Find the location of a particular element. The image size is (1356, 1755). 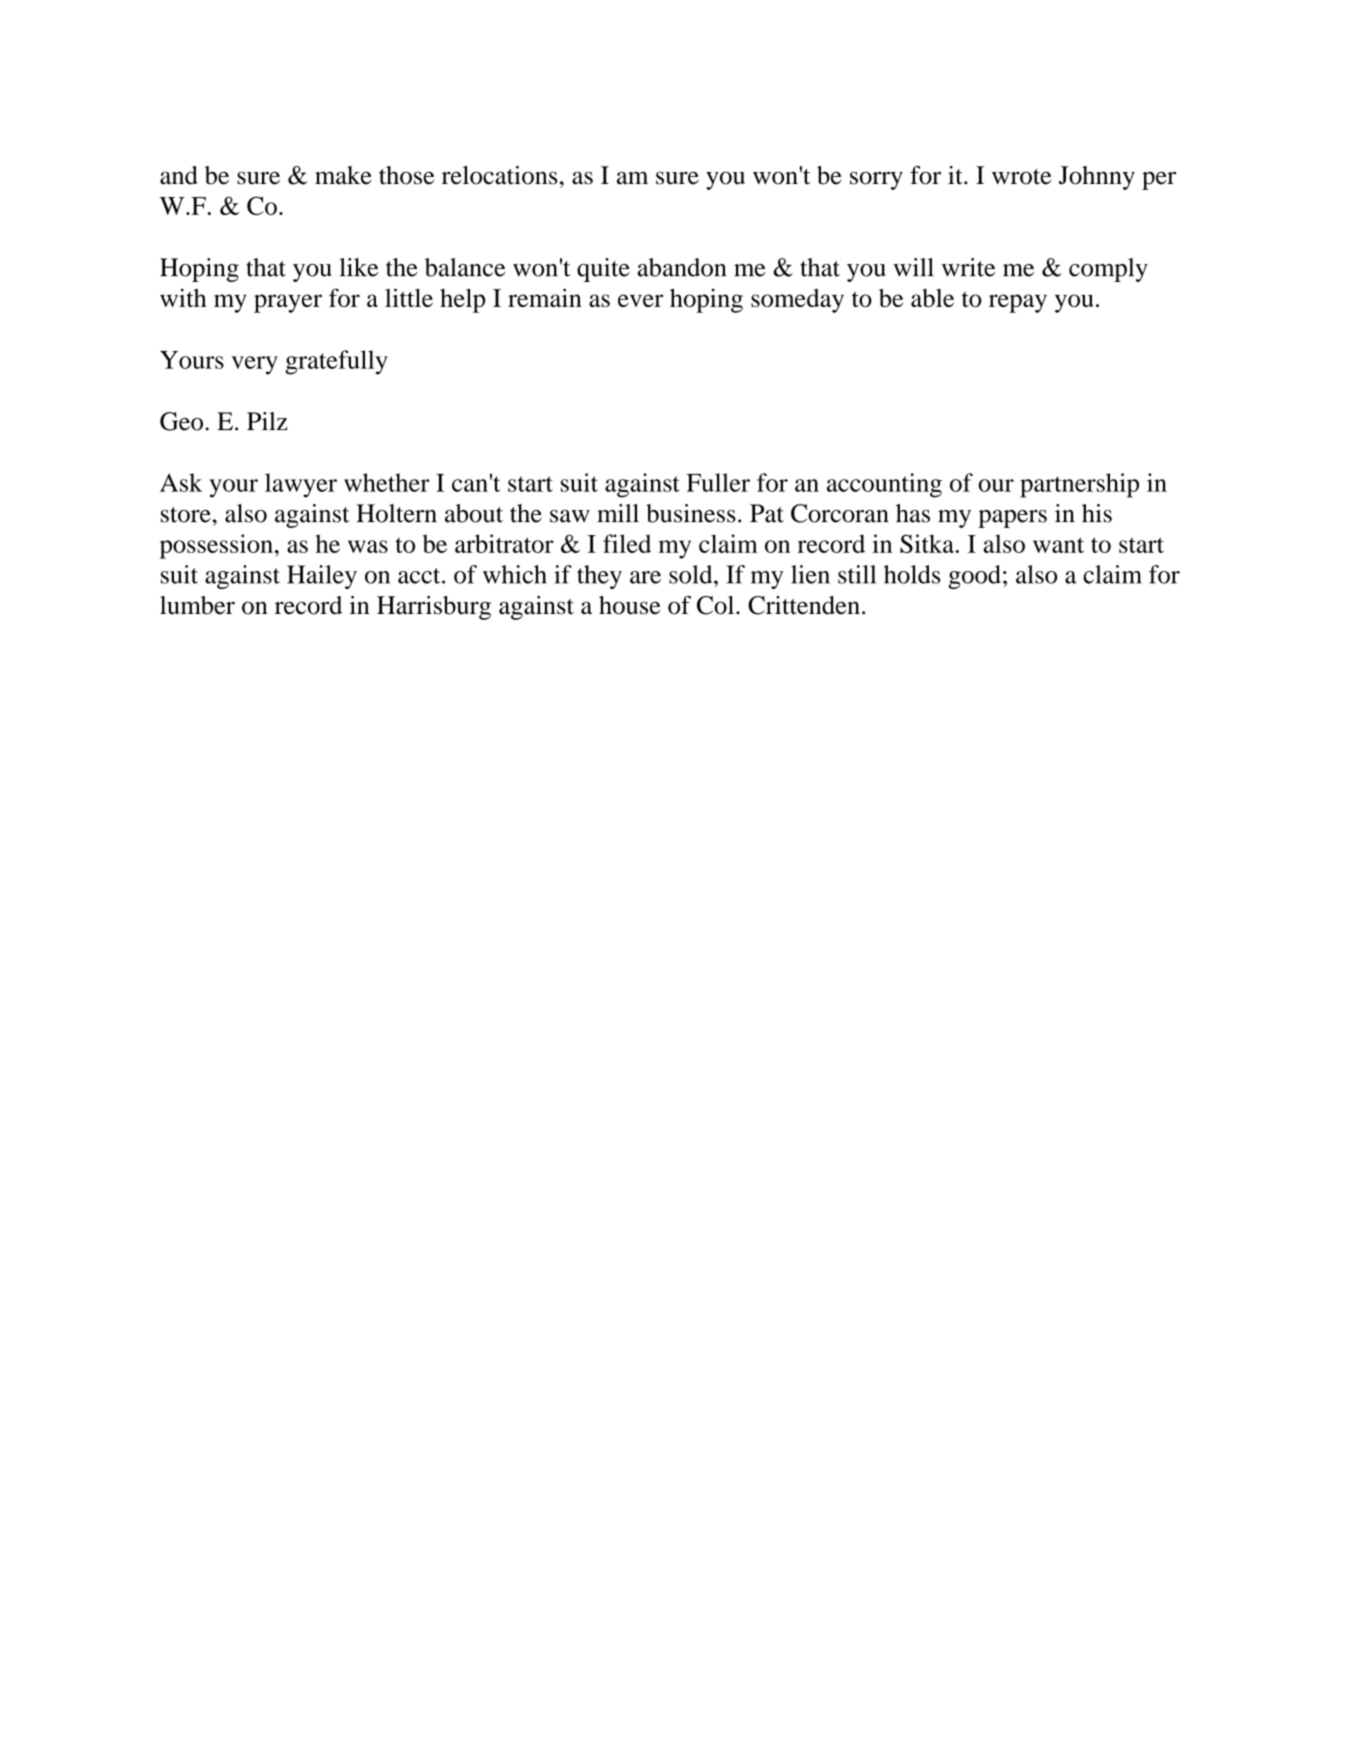

good is located at coordinates (974, 577).
